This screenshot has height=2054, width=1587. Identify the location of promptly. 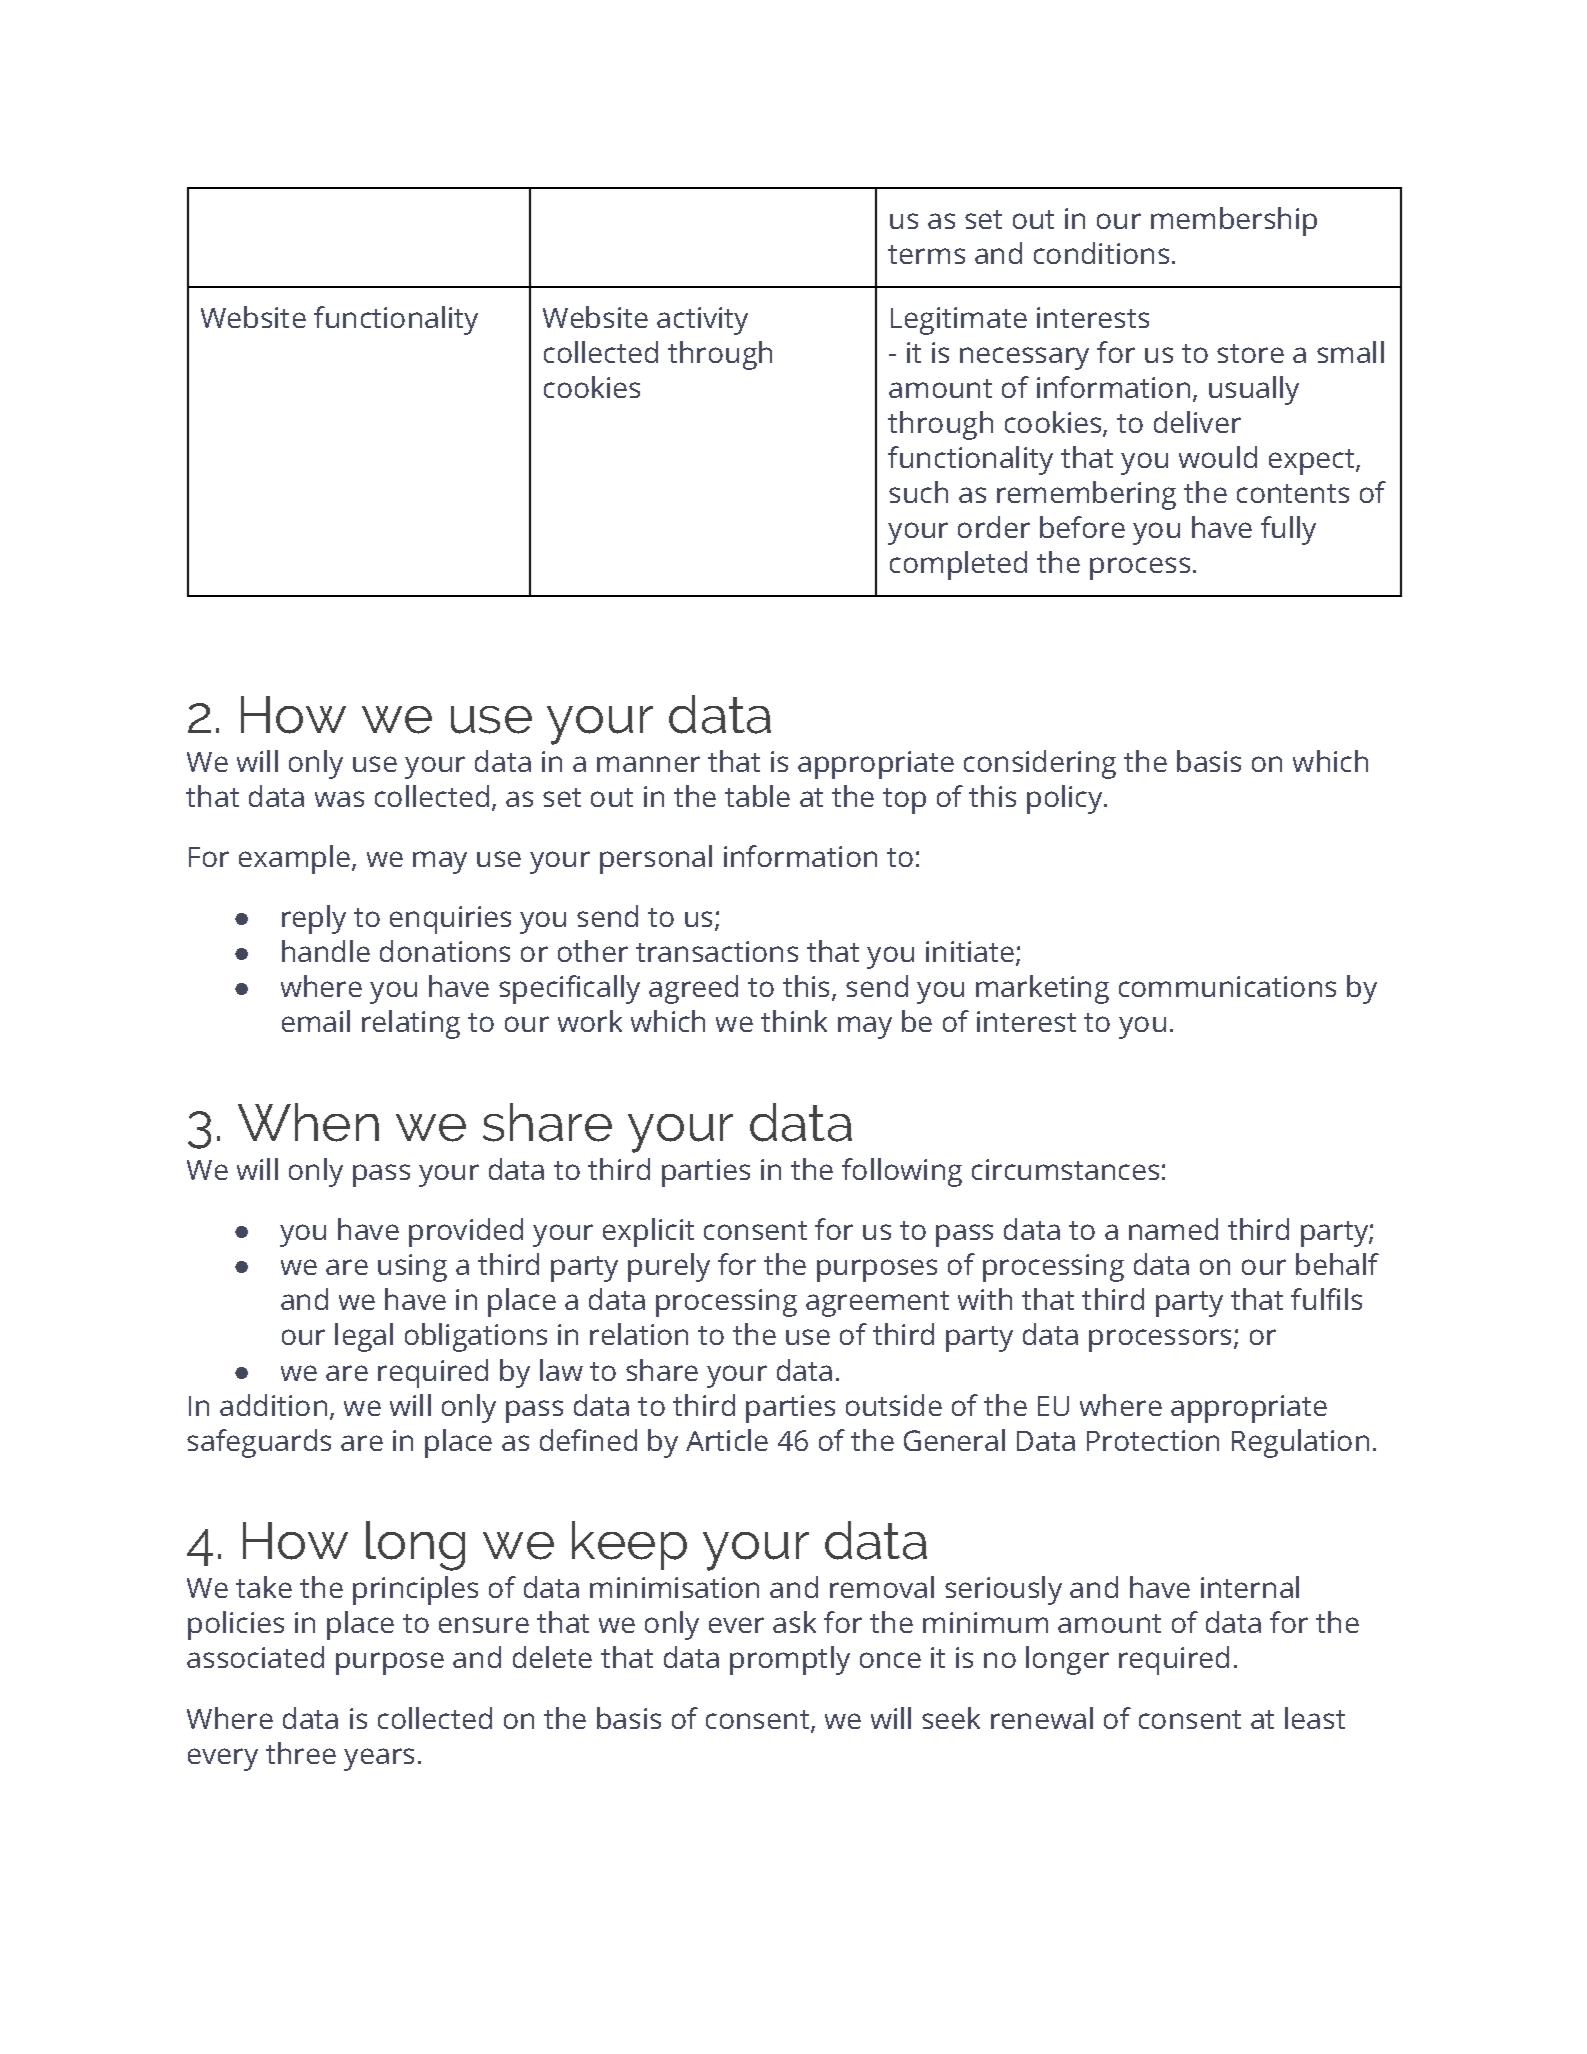
(790, 1660).
